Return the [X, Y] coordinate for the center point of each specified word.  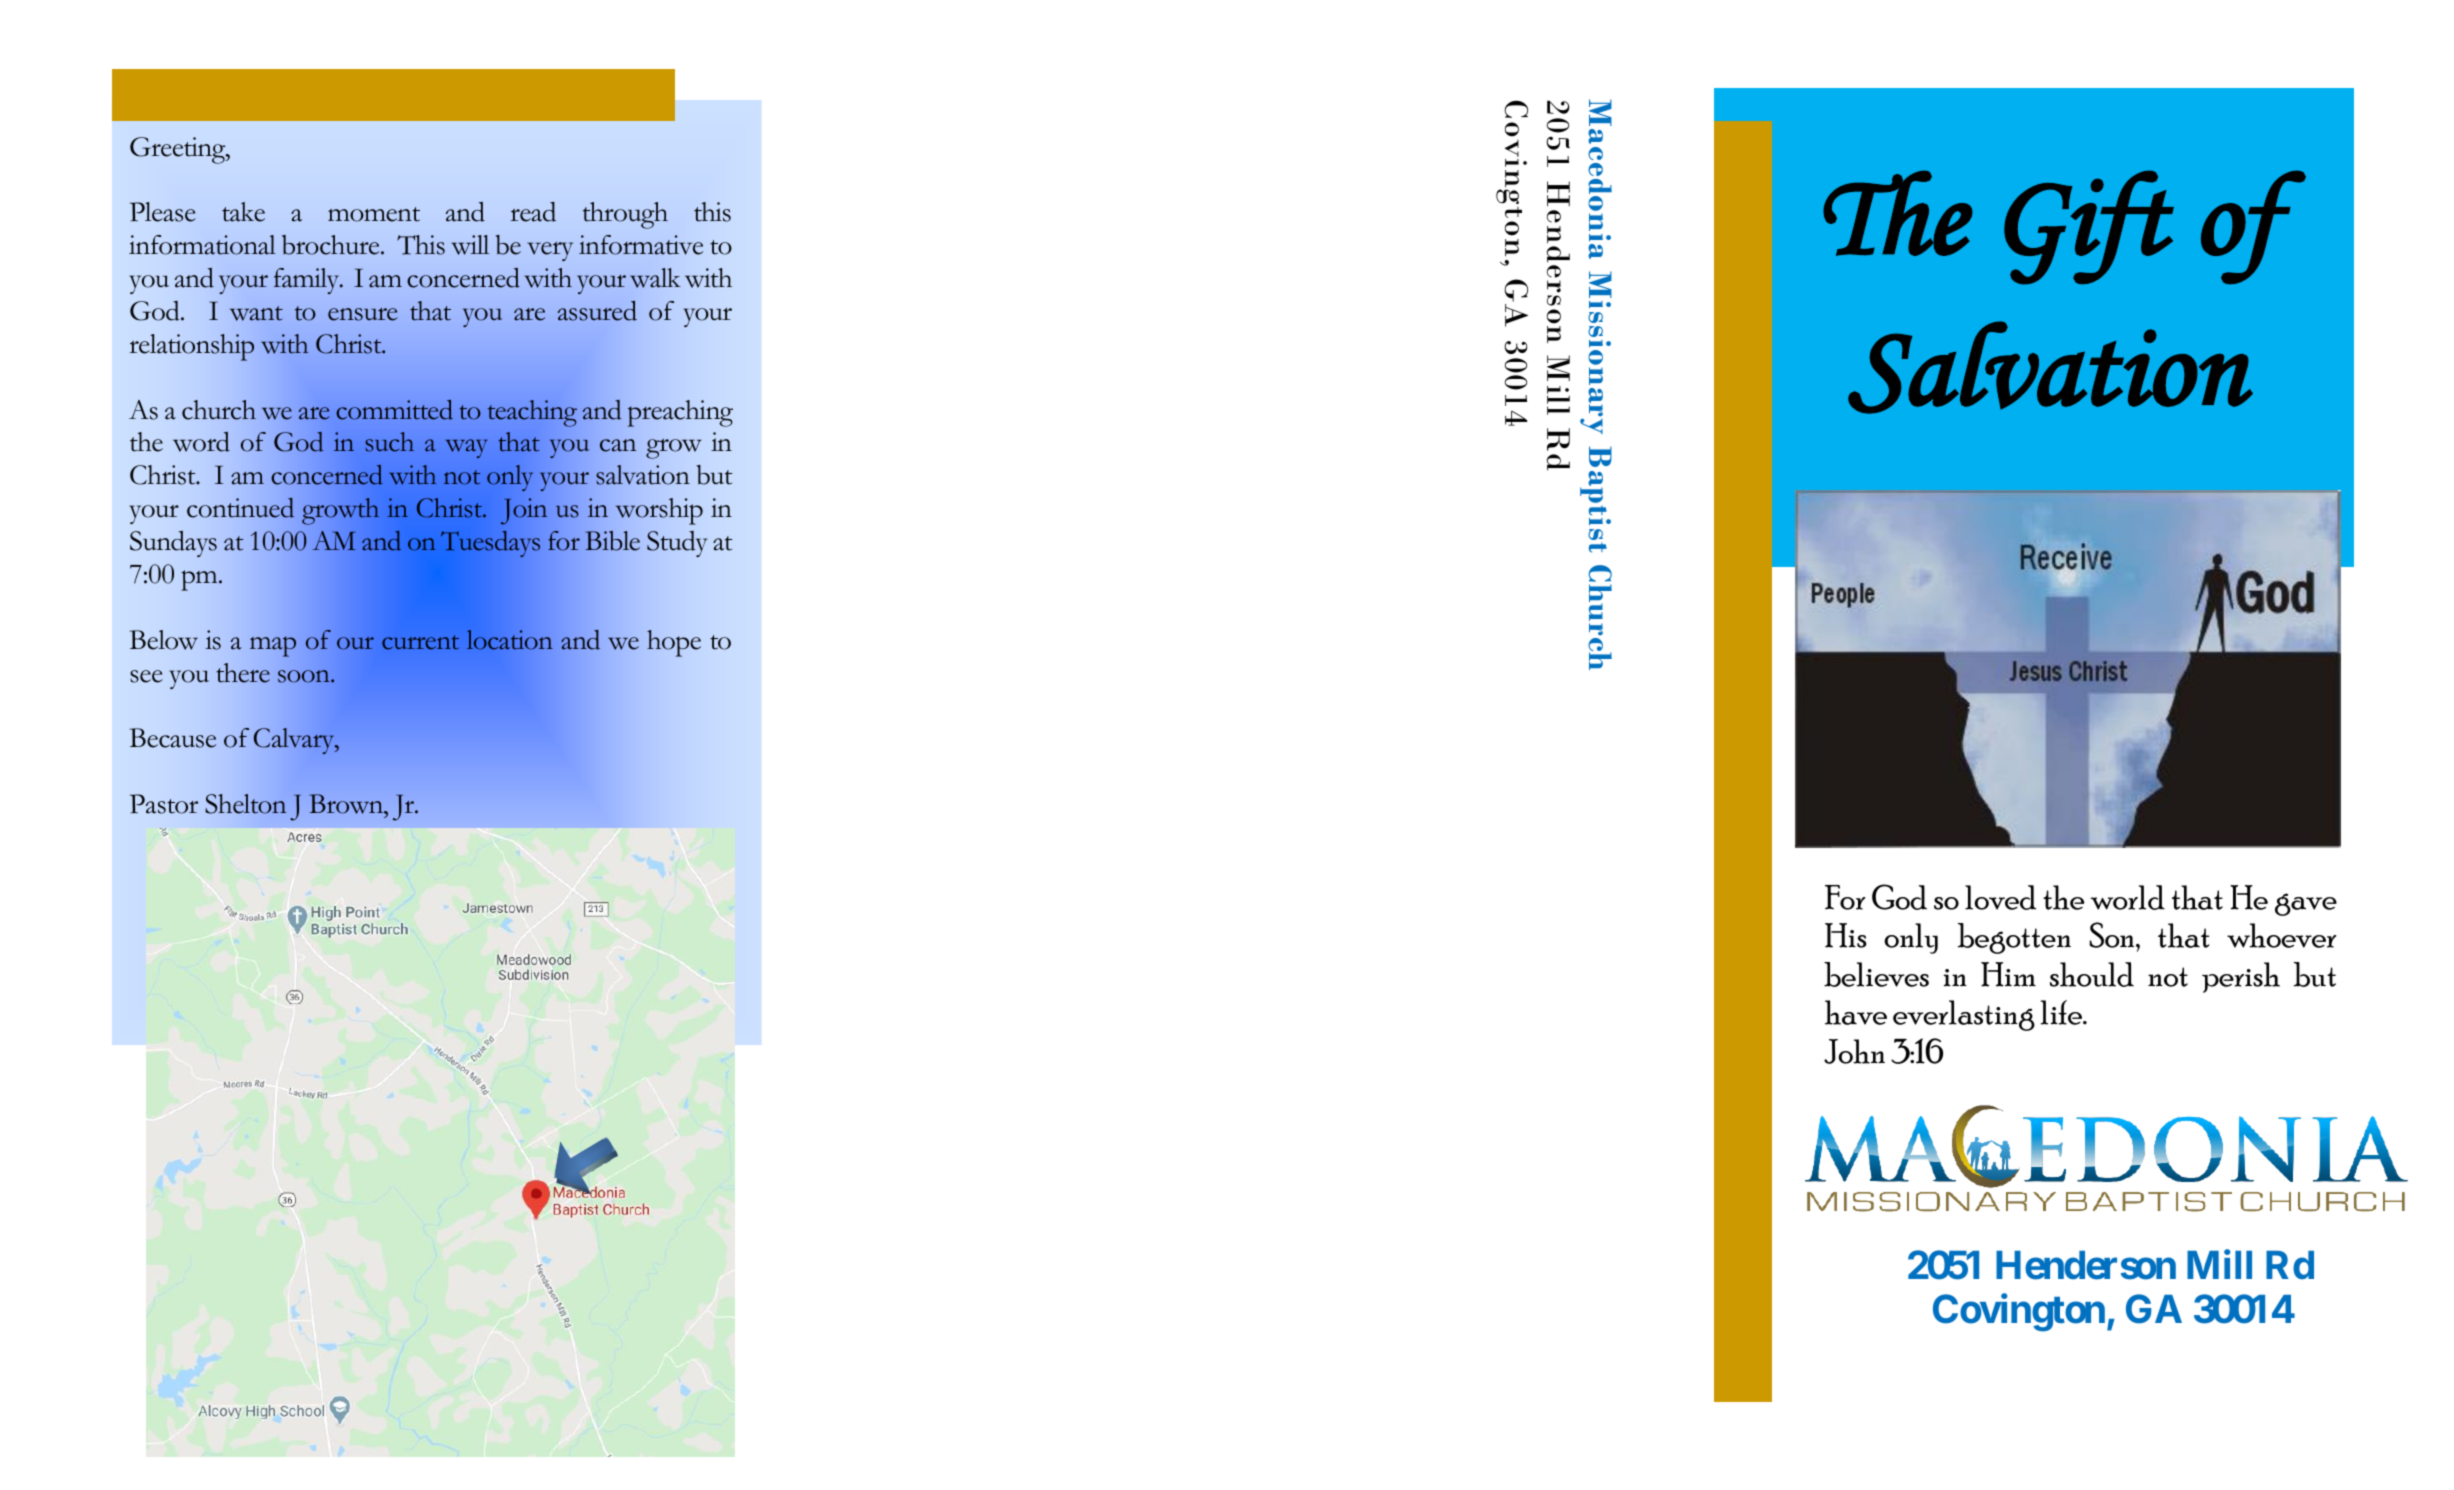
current [420, 642]
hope [674, 643]
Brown [347, 804]
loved [2000, 897]
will [470, 245]
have [1856, 1012]
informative [641, 245]
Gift [2089, 227]
